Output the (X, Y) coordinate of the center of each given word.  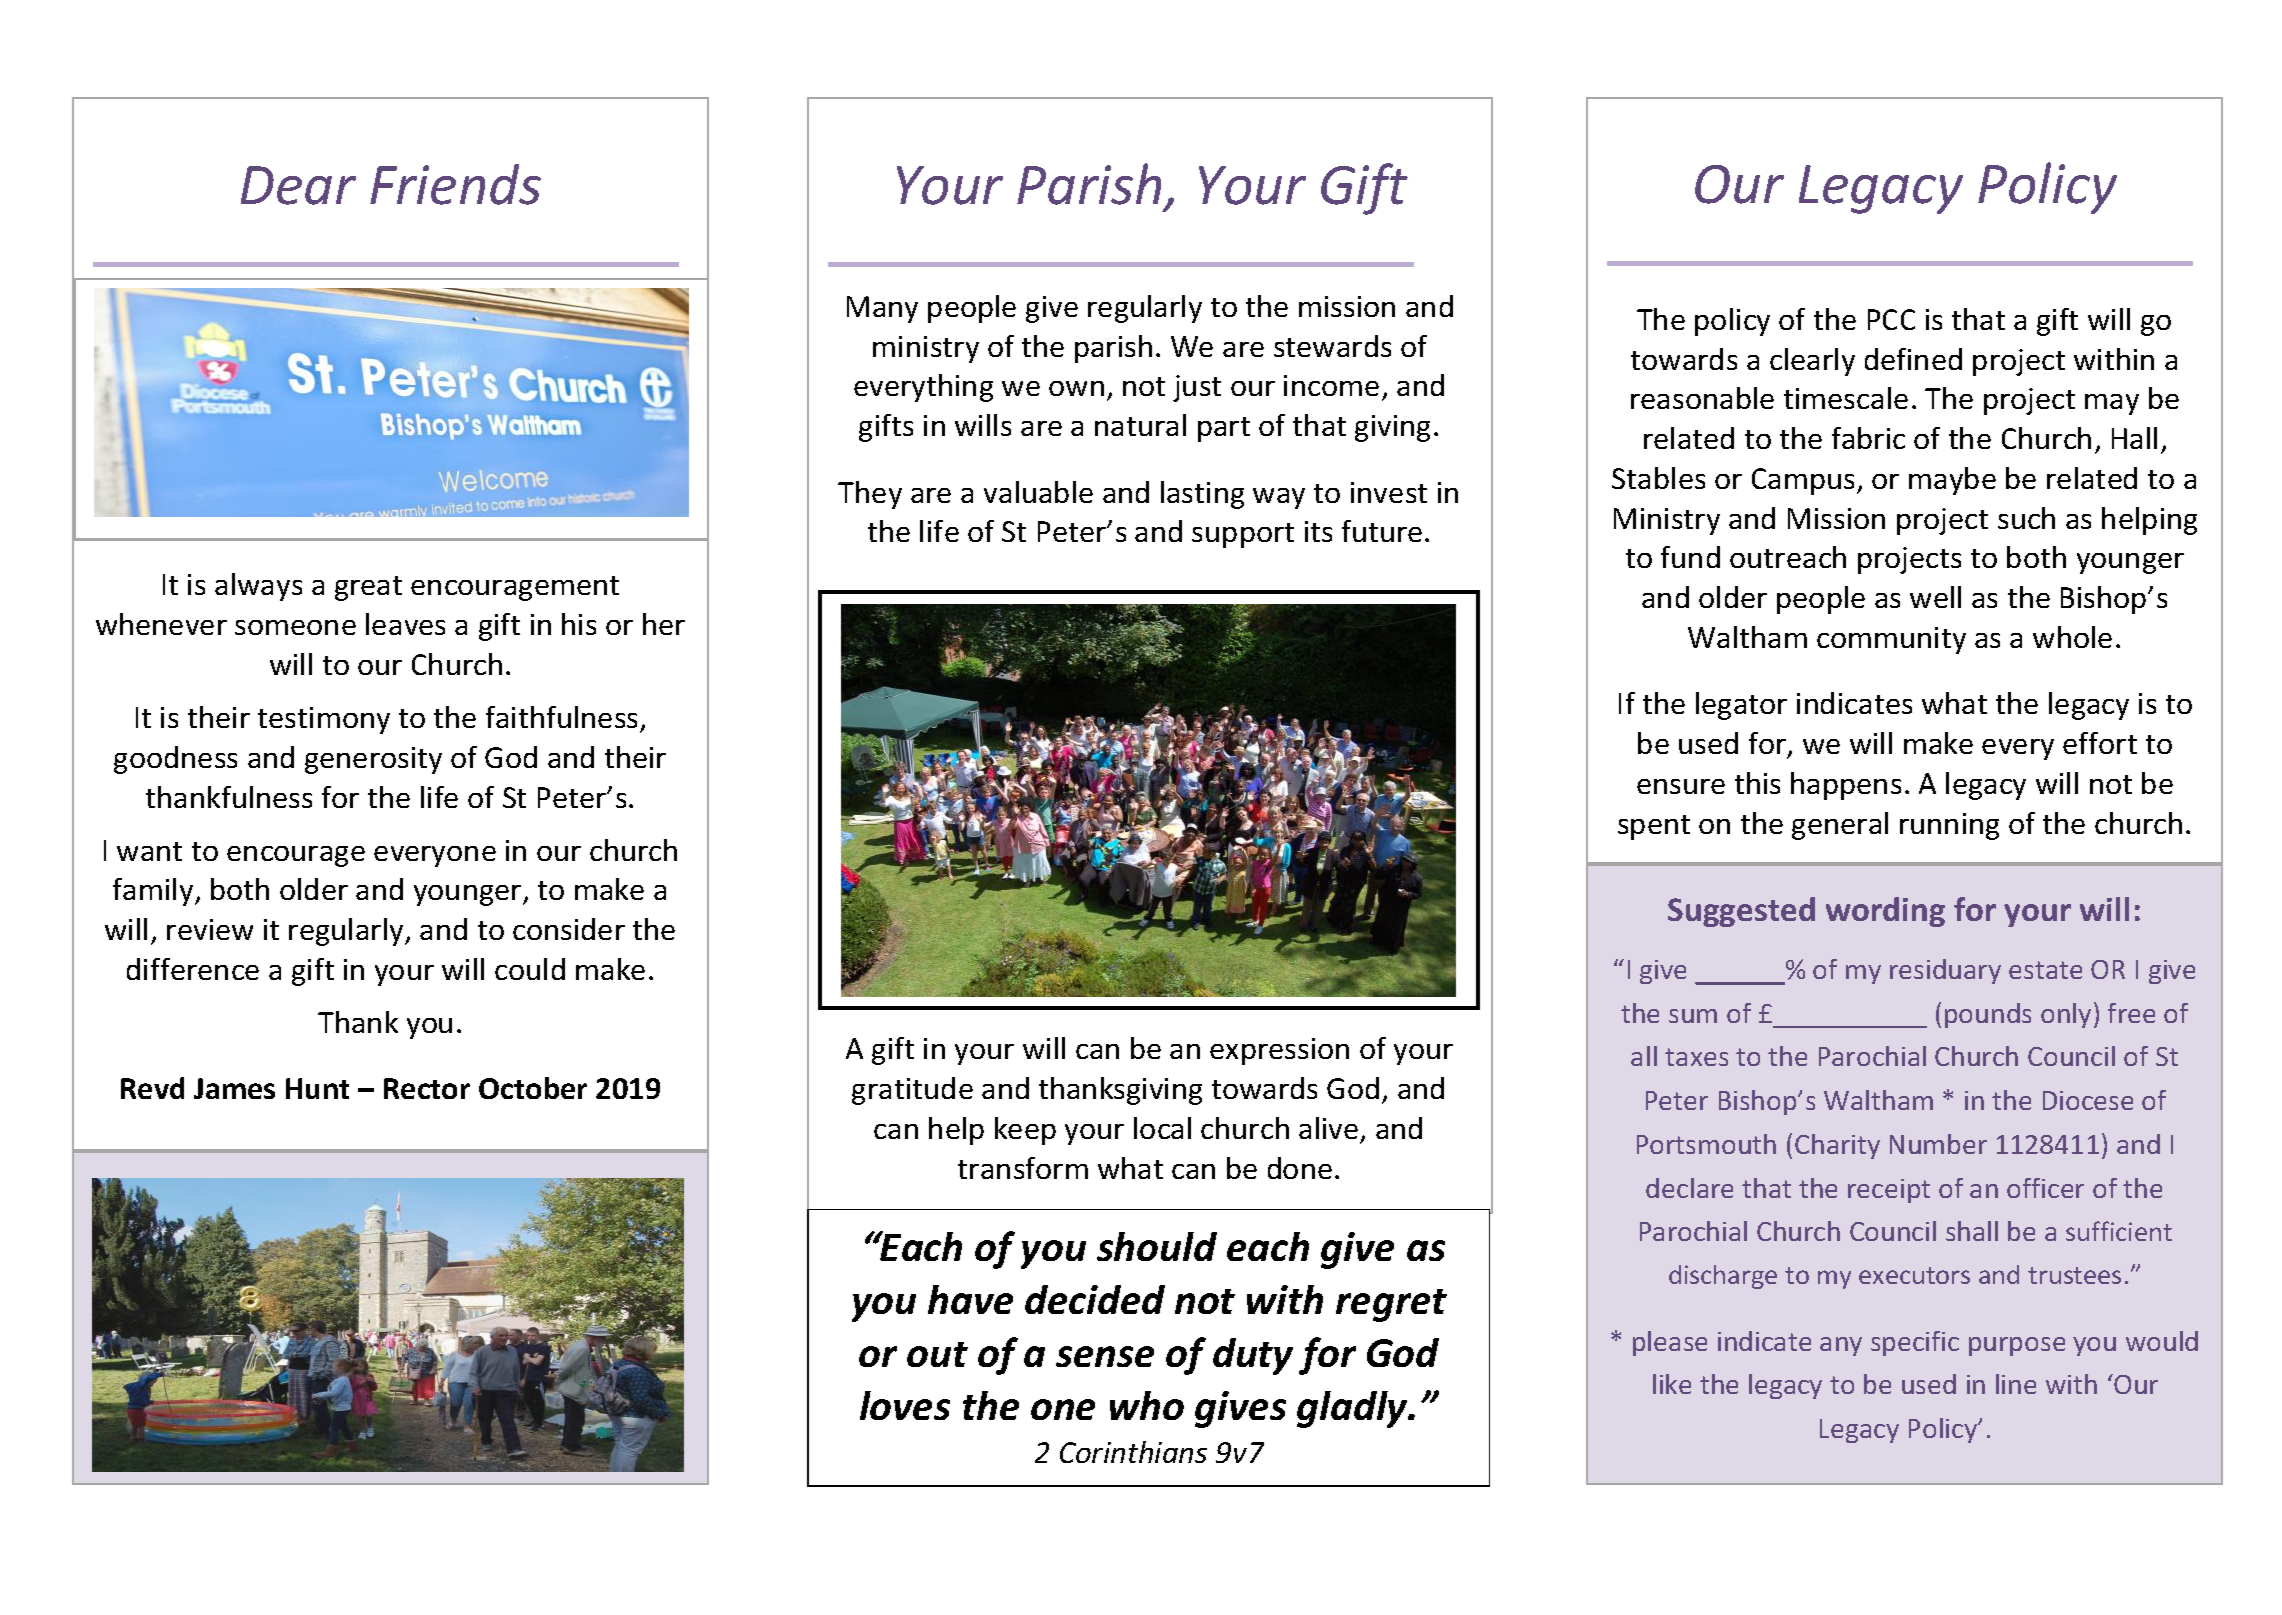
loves (905, 1405)
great (368, 588)
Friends (455, 184)
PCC (1891, 319)
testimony (324, 720)
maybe (1952, 481)
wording (1885, 912)
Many (882, 309)
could (530, 969)
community (1891, 640)
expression (1279, 1051)
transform (1023, 1168)
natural (1140, 425)
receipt (1889, 1191)
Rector (427, 1088)
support (1243, 535)
